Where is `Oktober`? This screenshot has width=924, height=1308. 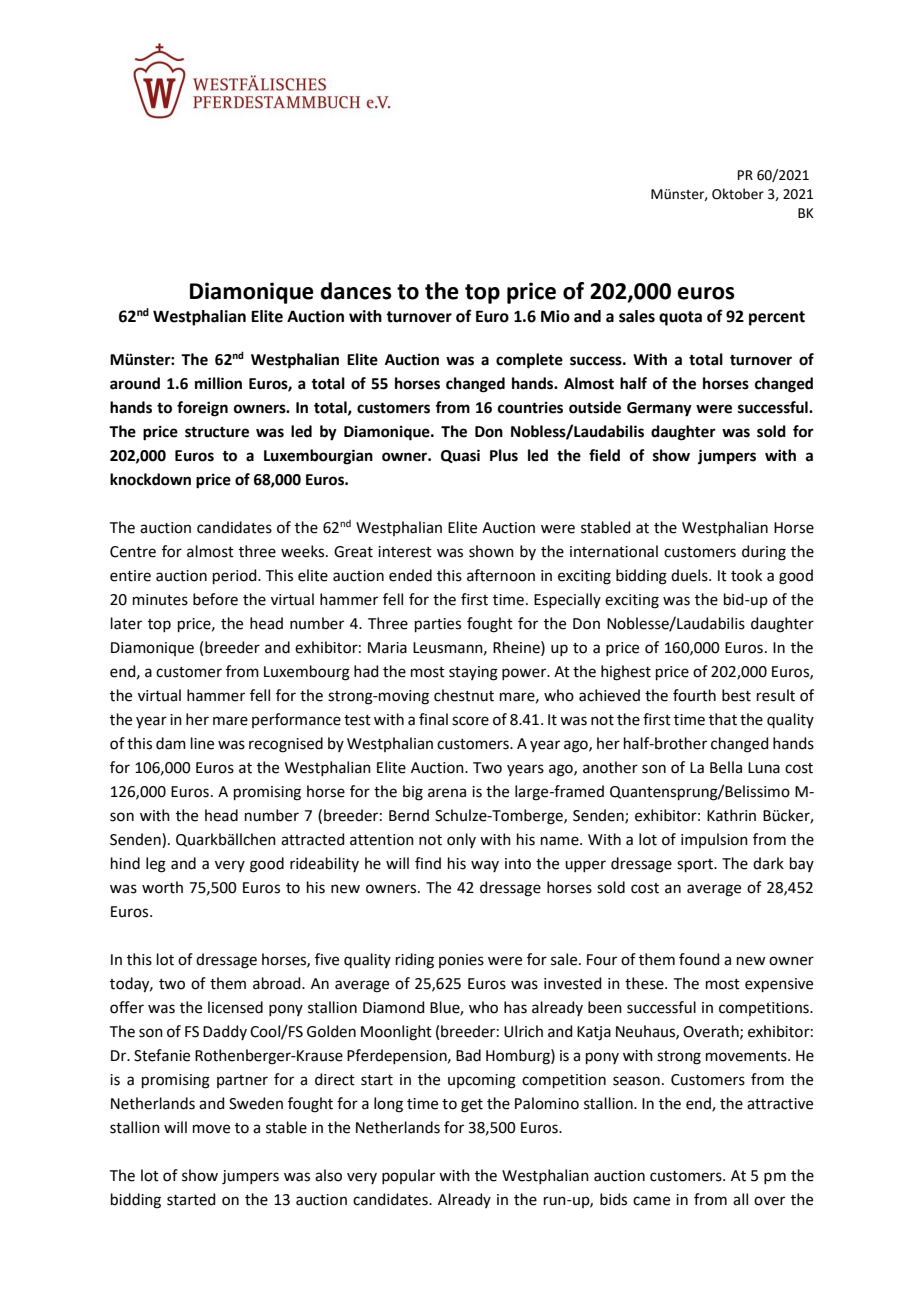
Oktober is located at coordinates (738, 194).
